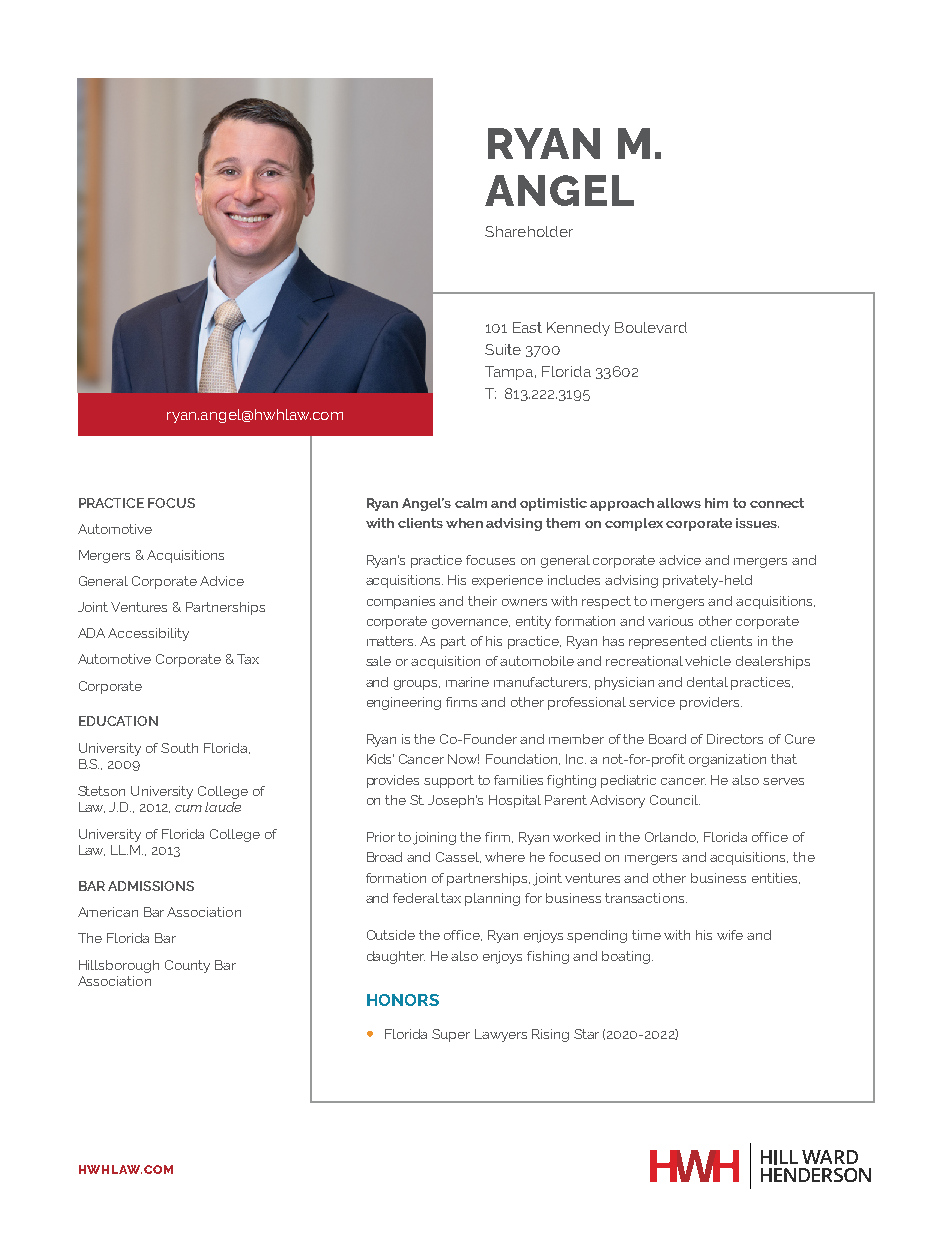 The image size is (952, 1233). I want to click on County, so click(187, 966).
